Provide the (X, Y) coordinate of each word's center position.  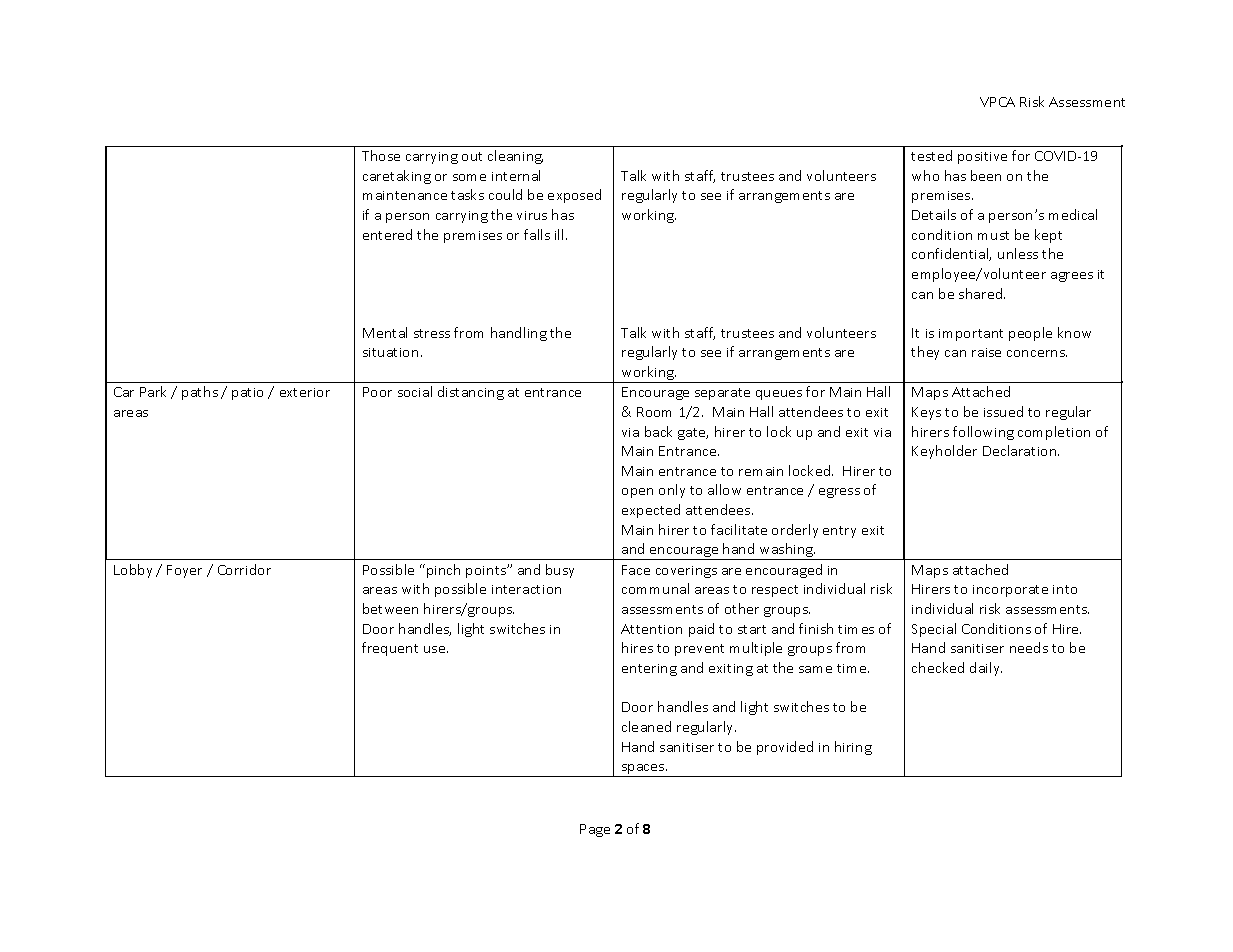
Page (595, 830)
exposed (574, 196)
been (986, 175)
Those (381, 155)
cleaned (646, 726)
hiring (853, 748)
